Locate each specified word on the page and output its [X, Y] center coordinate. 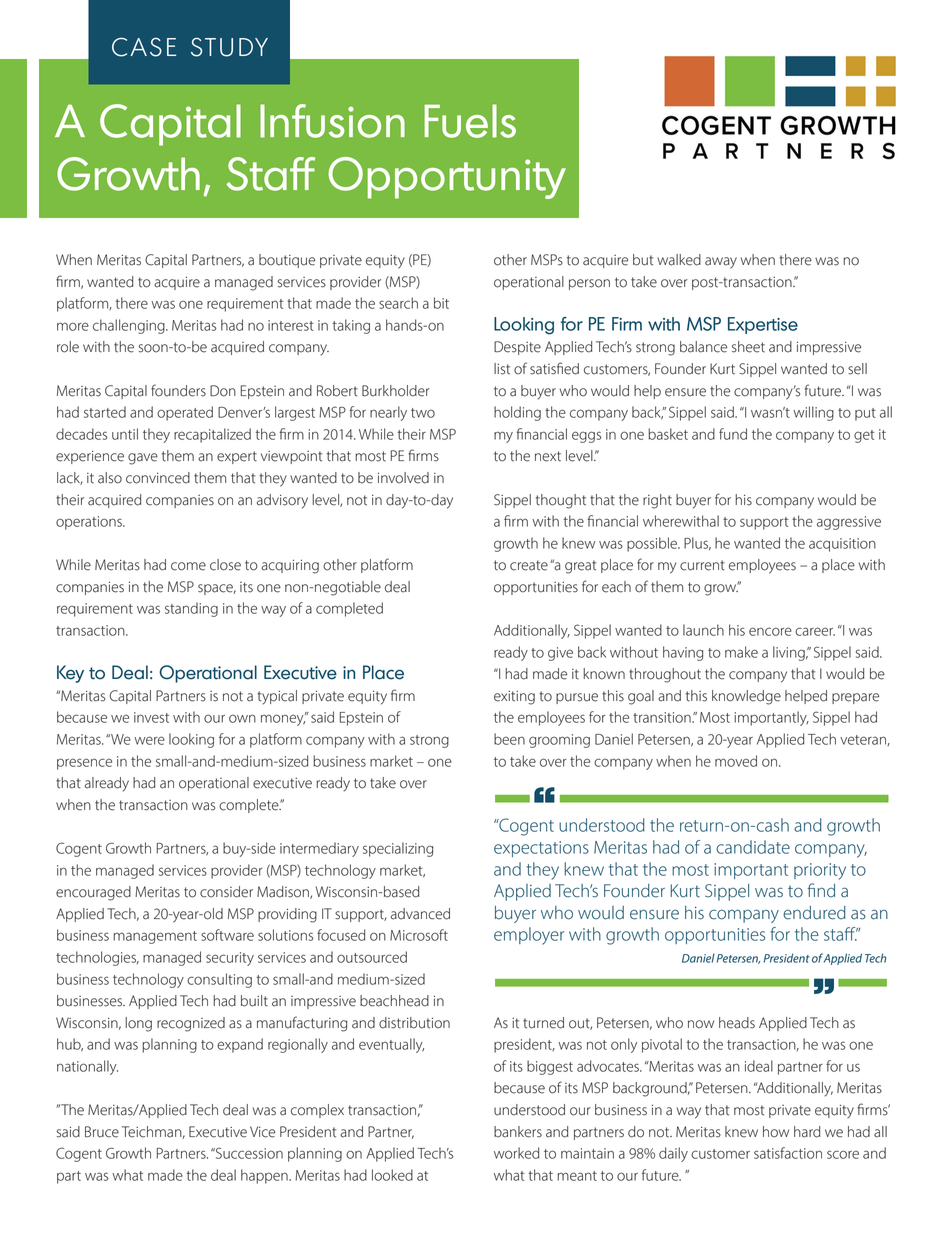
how [776, 1132]
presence [84, 764]
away [721, 263]
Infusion [332, 121]
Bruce [102, 1132]
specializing [398, 849]
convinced [158, 478]
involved [403, 478]
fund [733, 434]
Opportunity [447, 178]
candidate [753, 847]
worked [516, 1153]
